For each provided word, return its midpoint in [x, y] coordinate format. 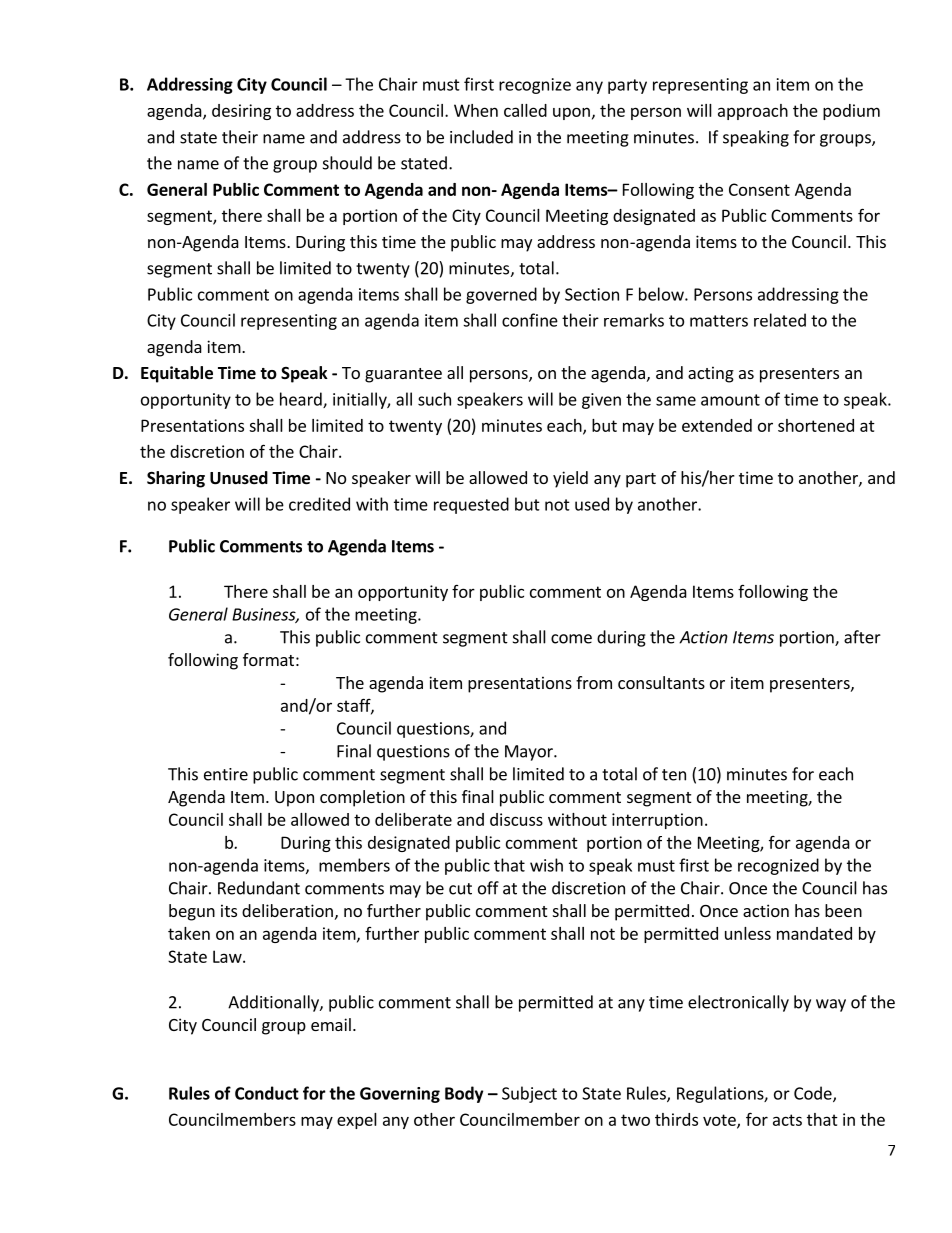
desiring [241, 112]
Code [814, 1094]
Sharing [176, 479]
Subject [529, 1094]
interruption [657, 821]
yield [570, 479]
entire [226, 774]
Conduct [267, 1093]
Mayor [530, 753]
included [481, 137]
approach [753, 112]
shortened [816, 425]
